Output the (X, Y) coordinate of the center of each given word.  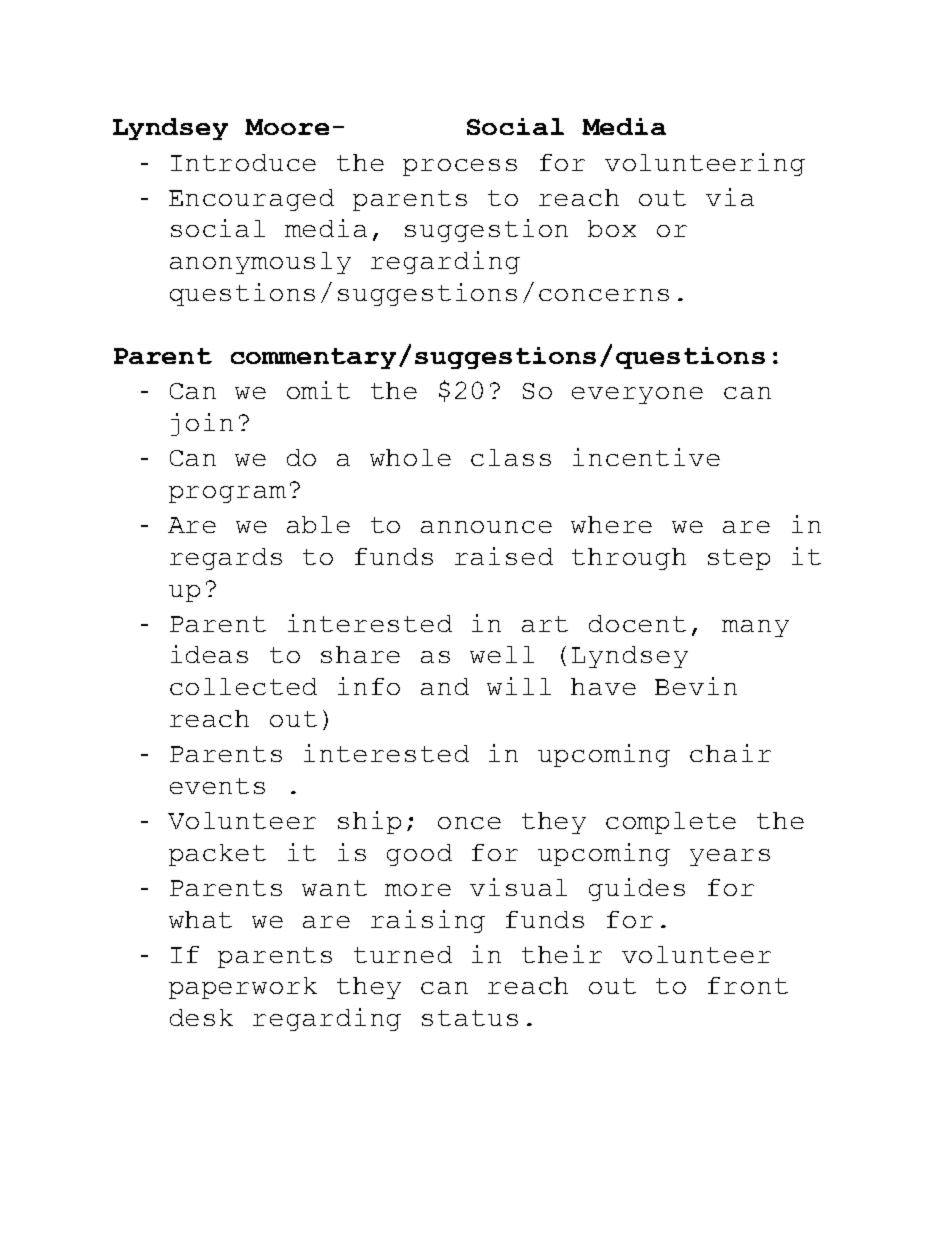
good (419, 855)
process (460, 167)
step (739, 559)
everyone (637, 395)
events (217, 786)
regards (226, 559)
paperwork (243, 988)
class (511, 457)
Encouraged (251, 200)
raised (504, 556)
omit (318, 390)
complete (671, 823)
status (470, 1018)
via (730, 197)
